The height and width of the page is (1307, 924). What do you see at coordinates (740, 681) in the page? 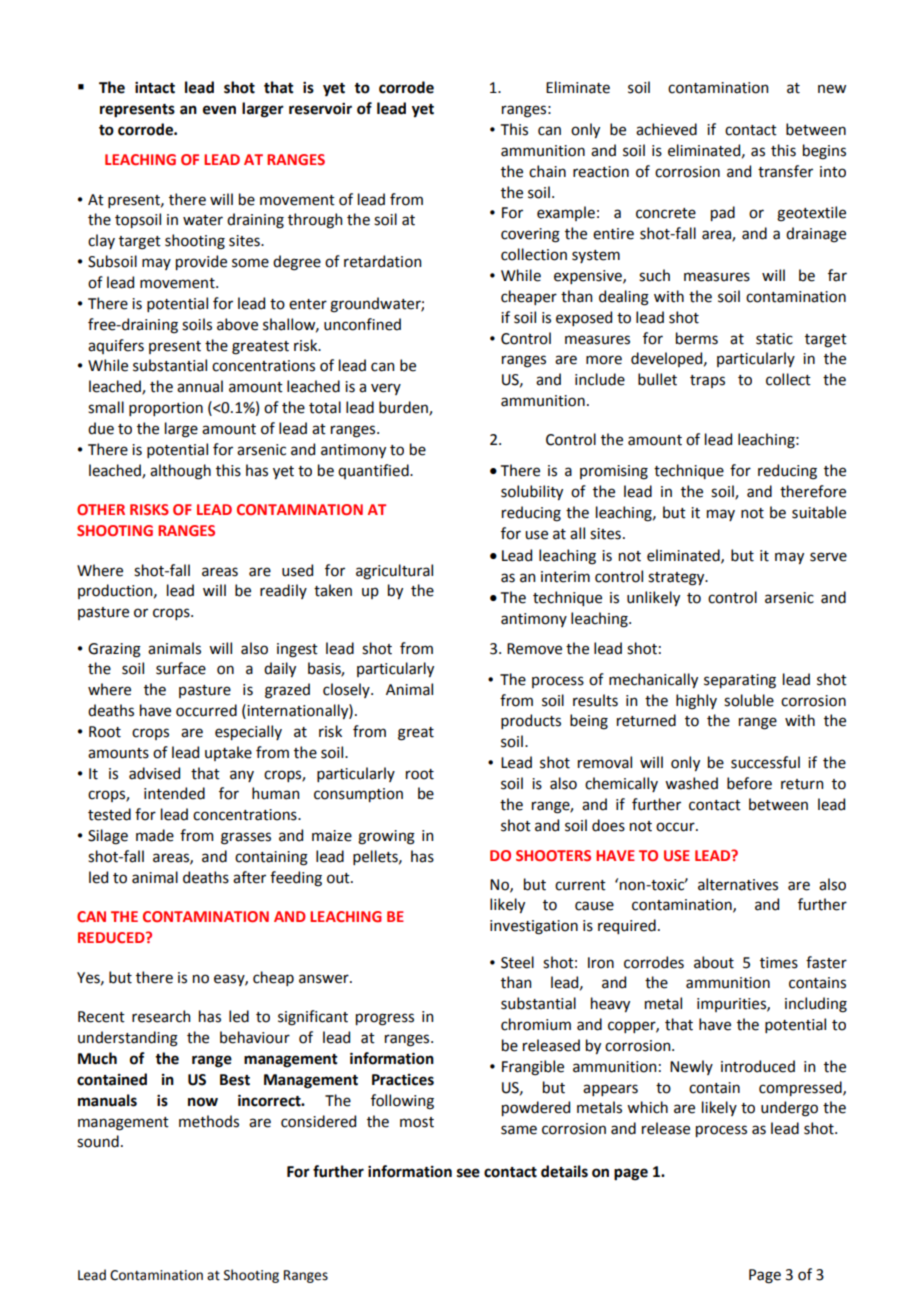
I see `separating` at bounding box center [740, 681].
